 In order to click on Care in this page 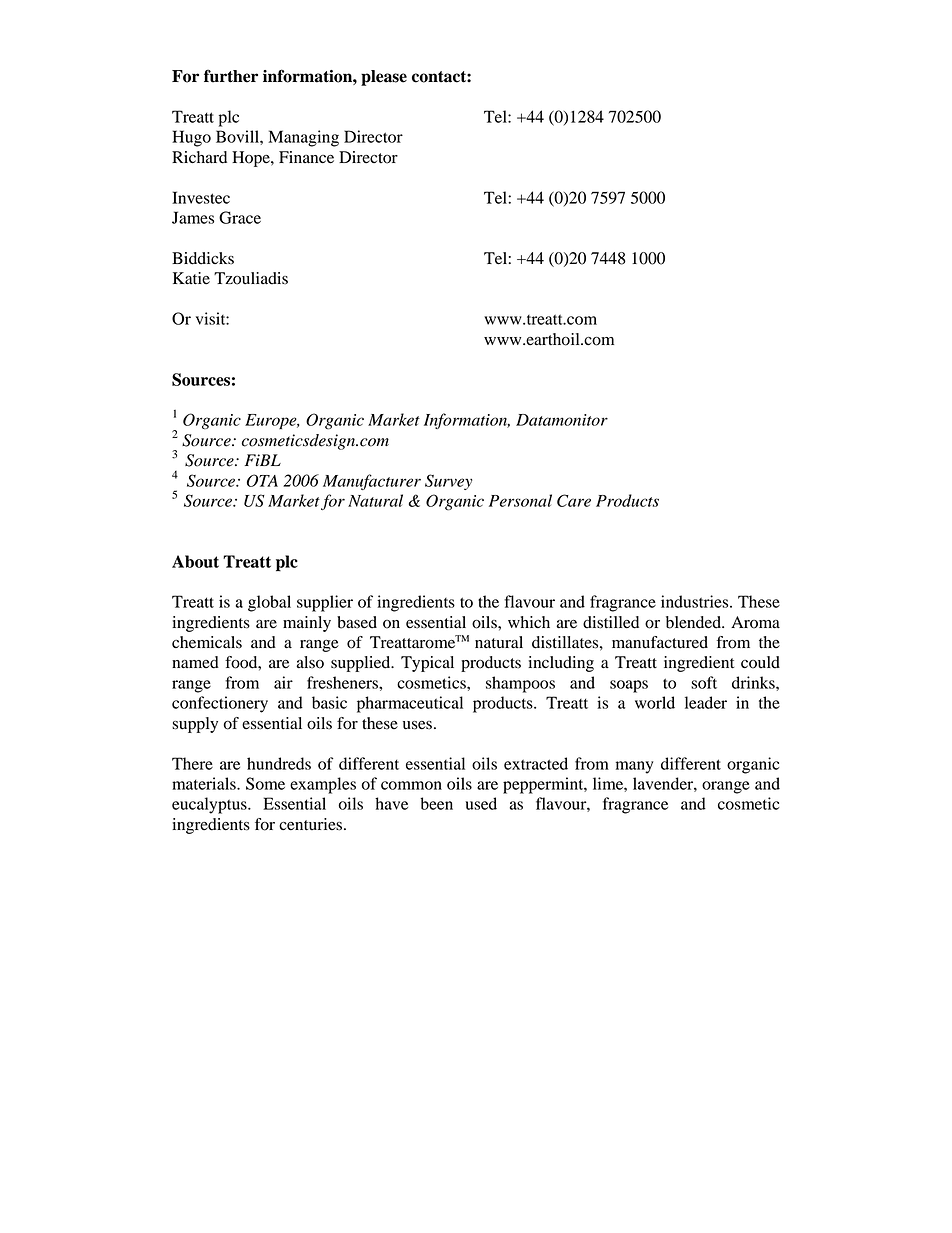, I will do `click(574, 500)`.
